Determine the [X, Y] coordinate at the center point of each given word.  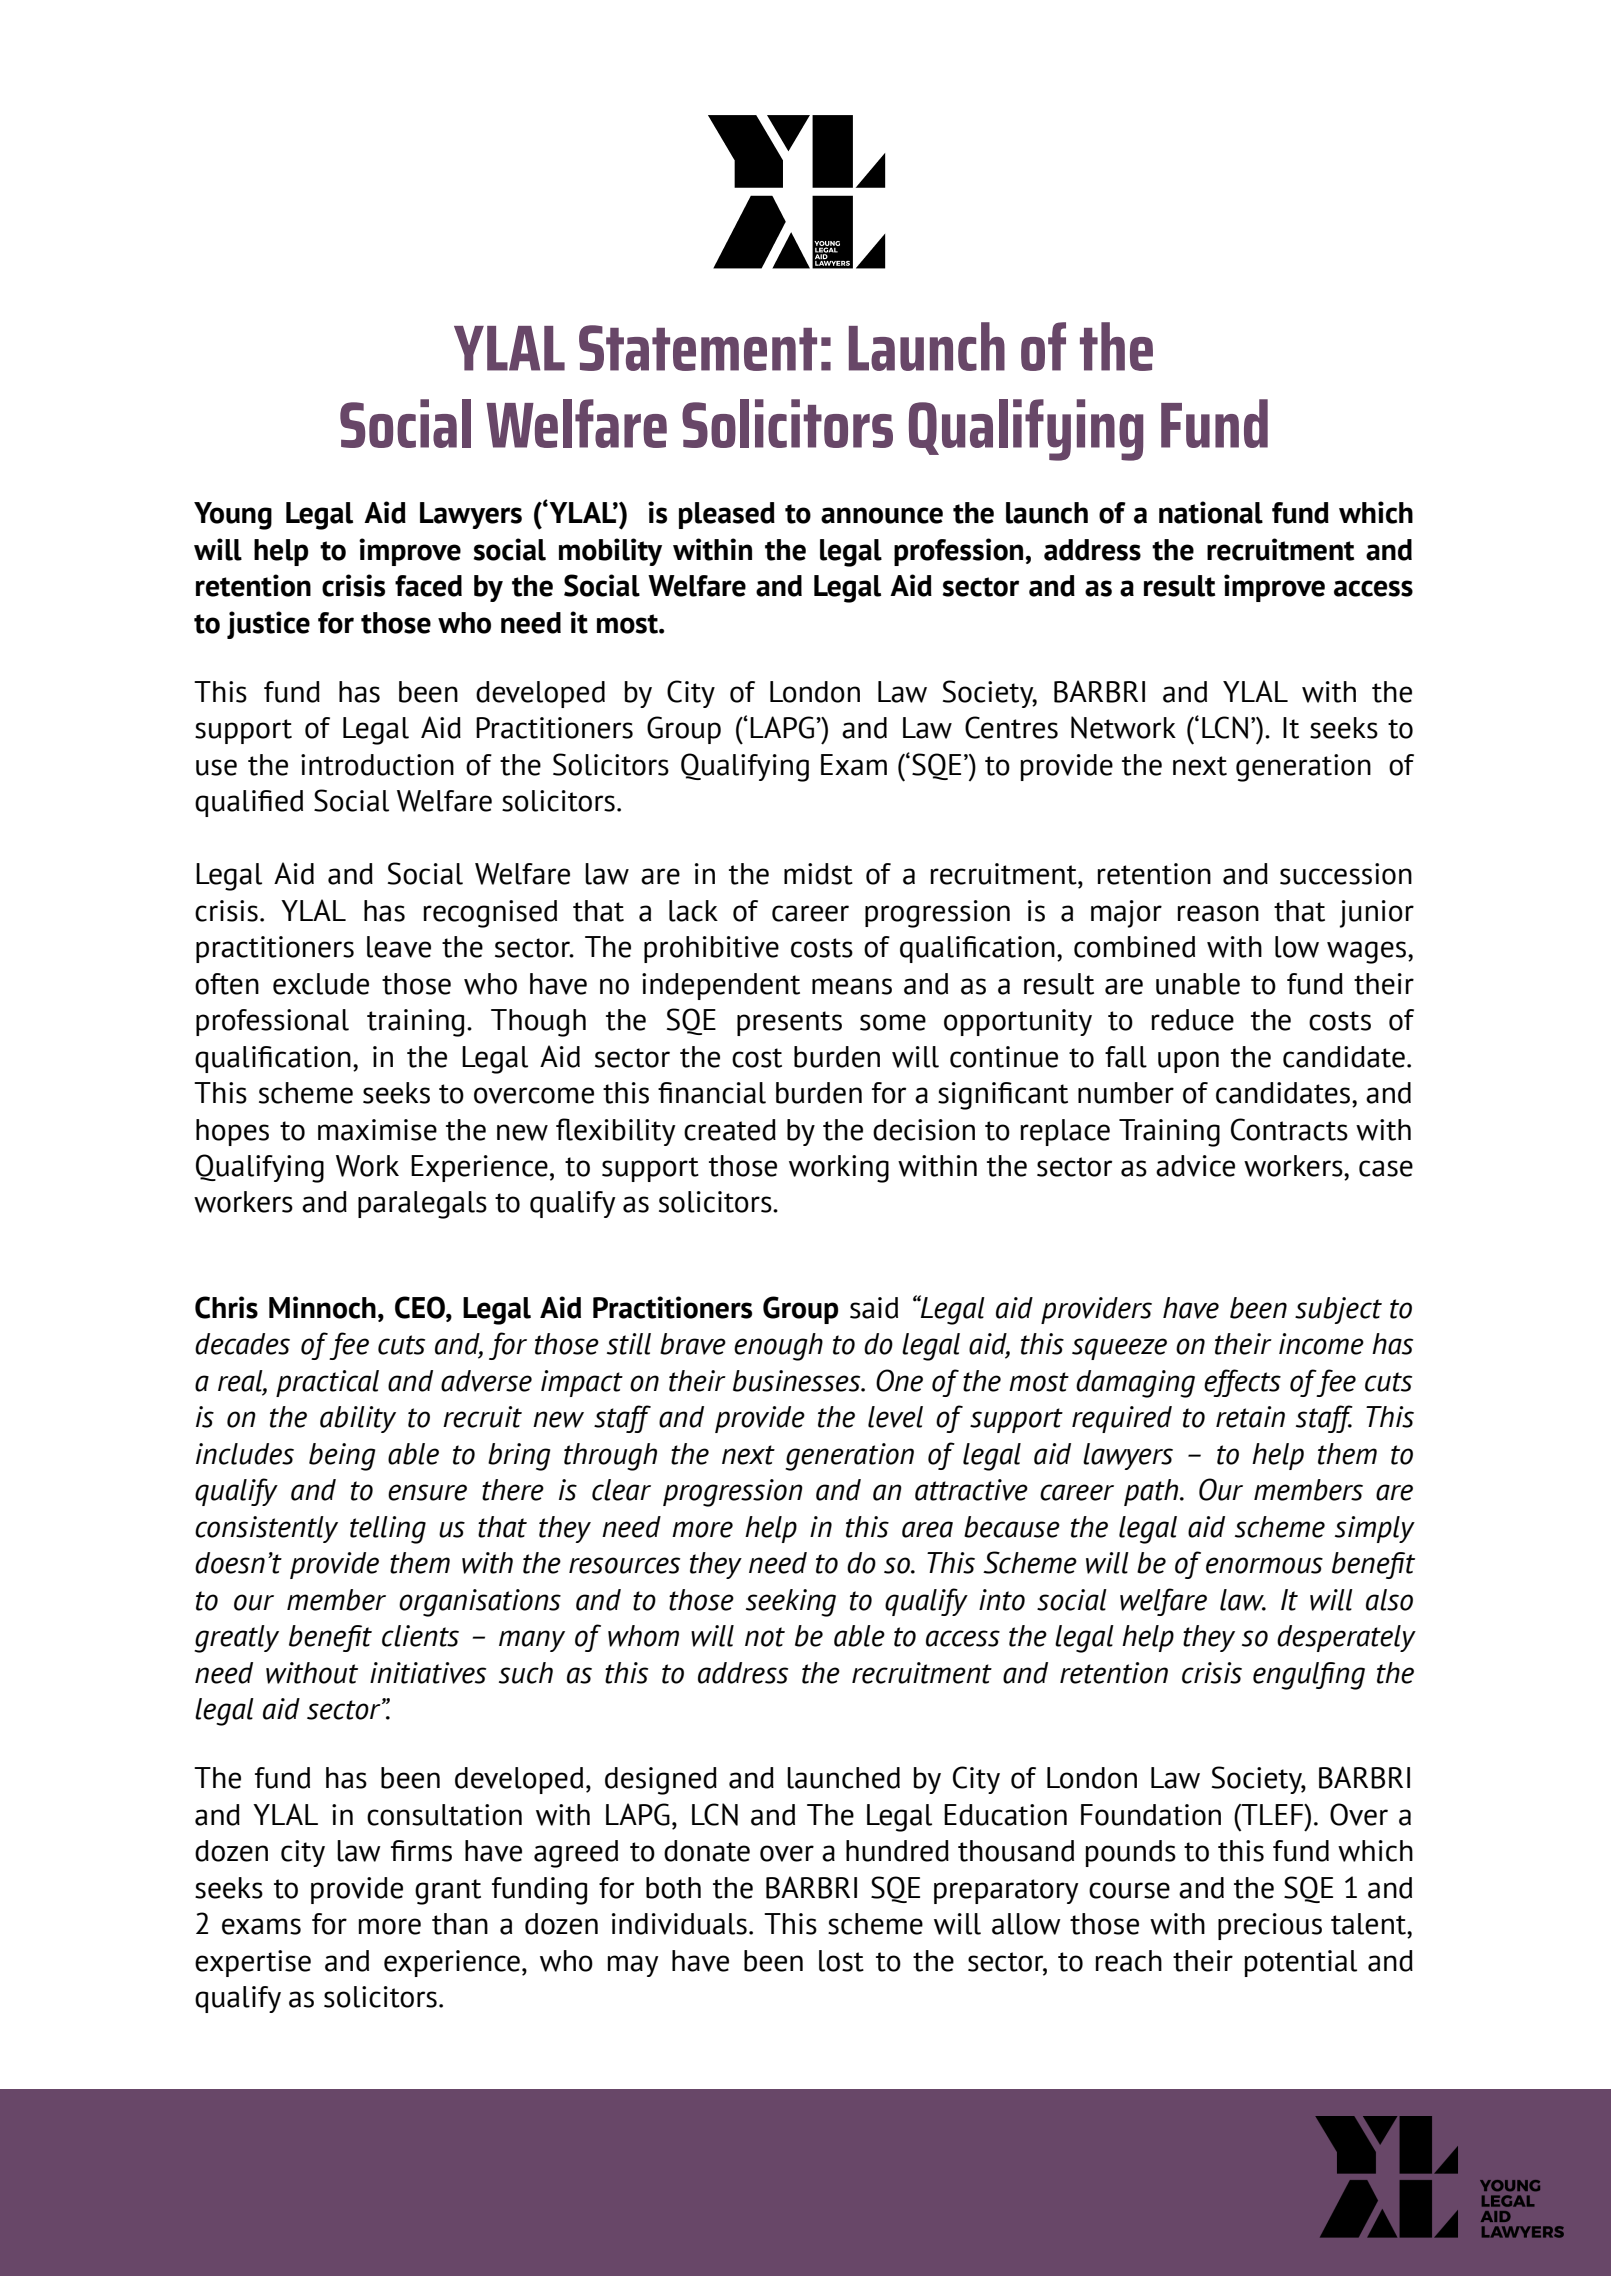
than [460, 1924]
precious [1270, 1926]
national [1211, 512]
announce [882, 515]
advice [1195, 1166]
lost [841, 1961]
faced [428, 586]
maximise [377, 1130]
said [874, 1308]
